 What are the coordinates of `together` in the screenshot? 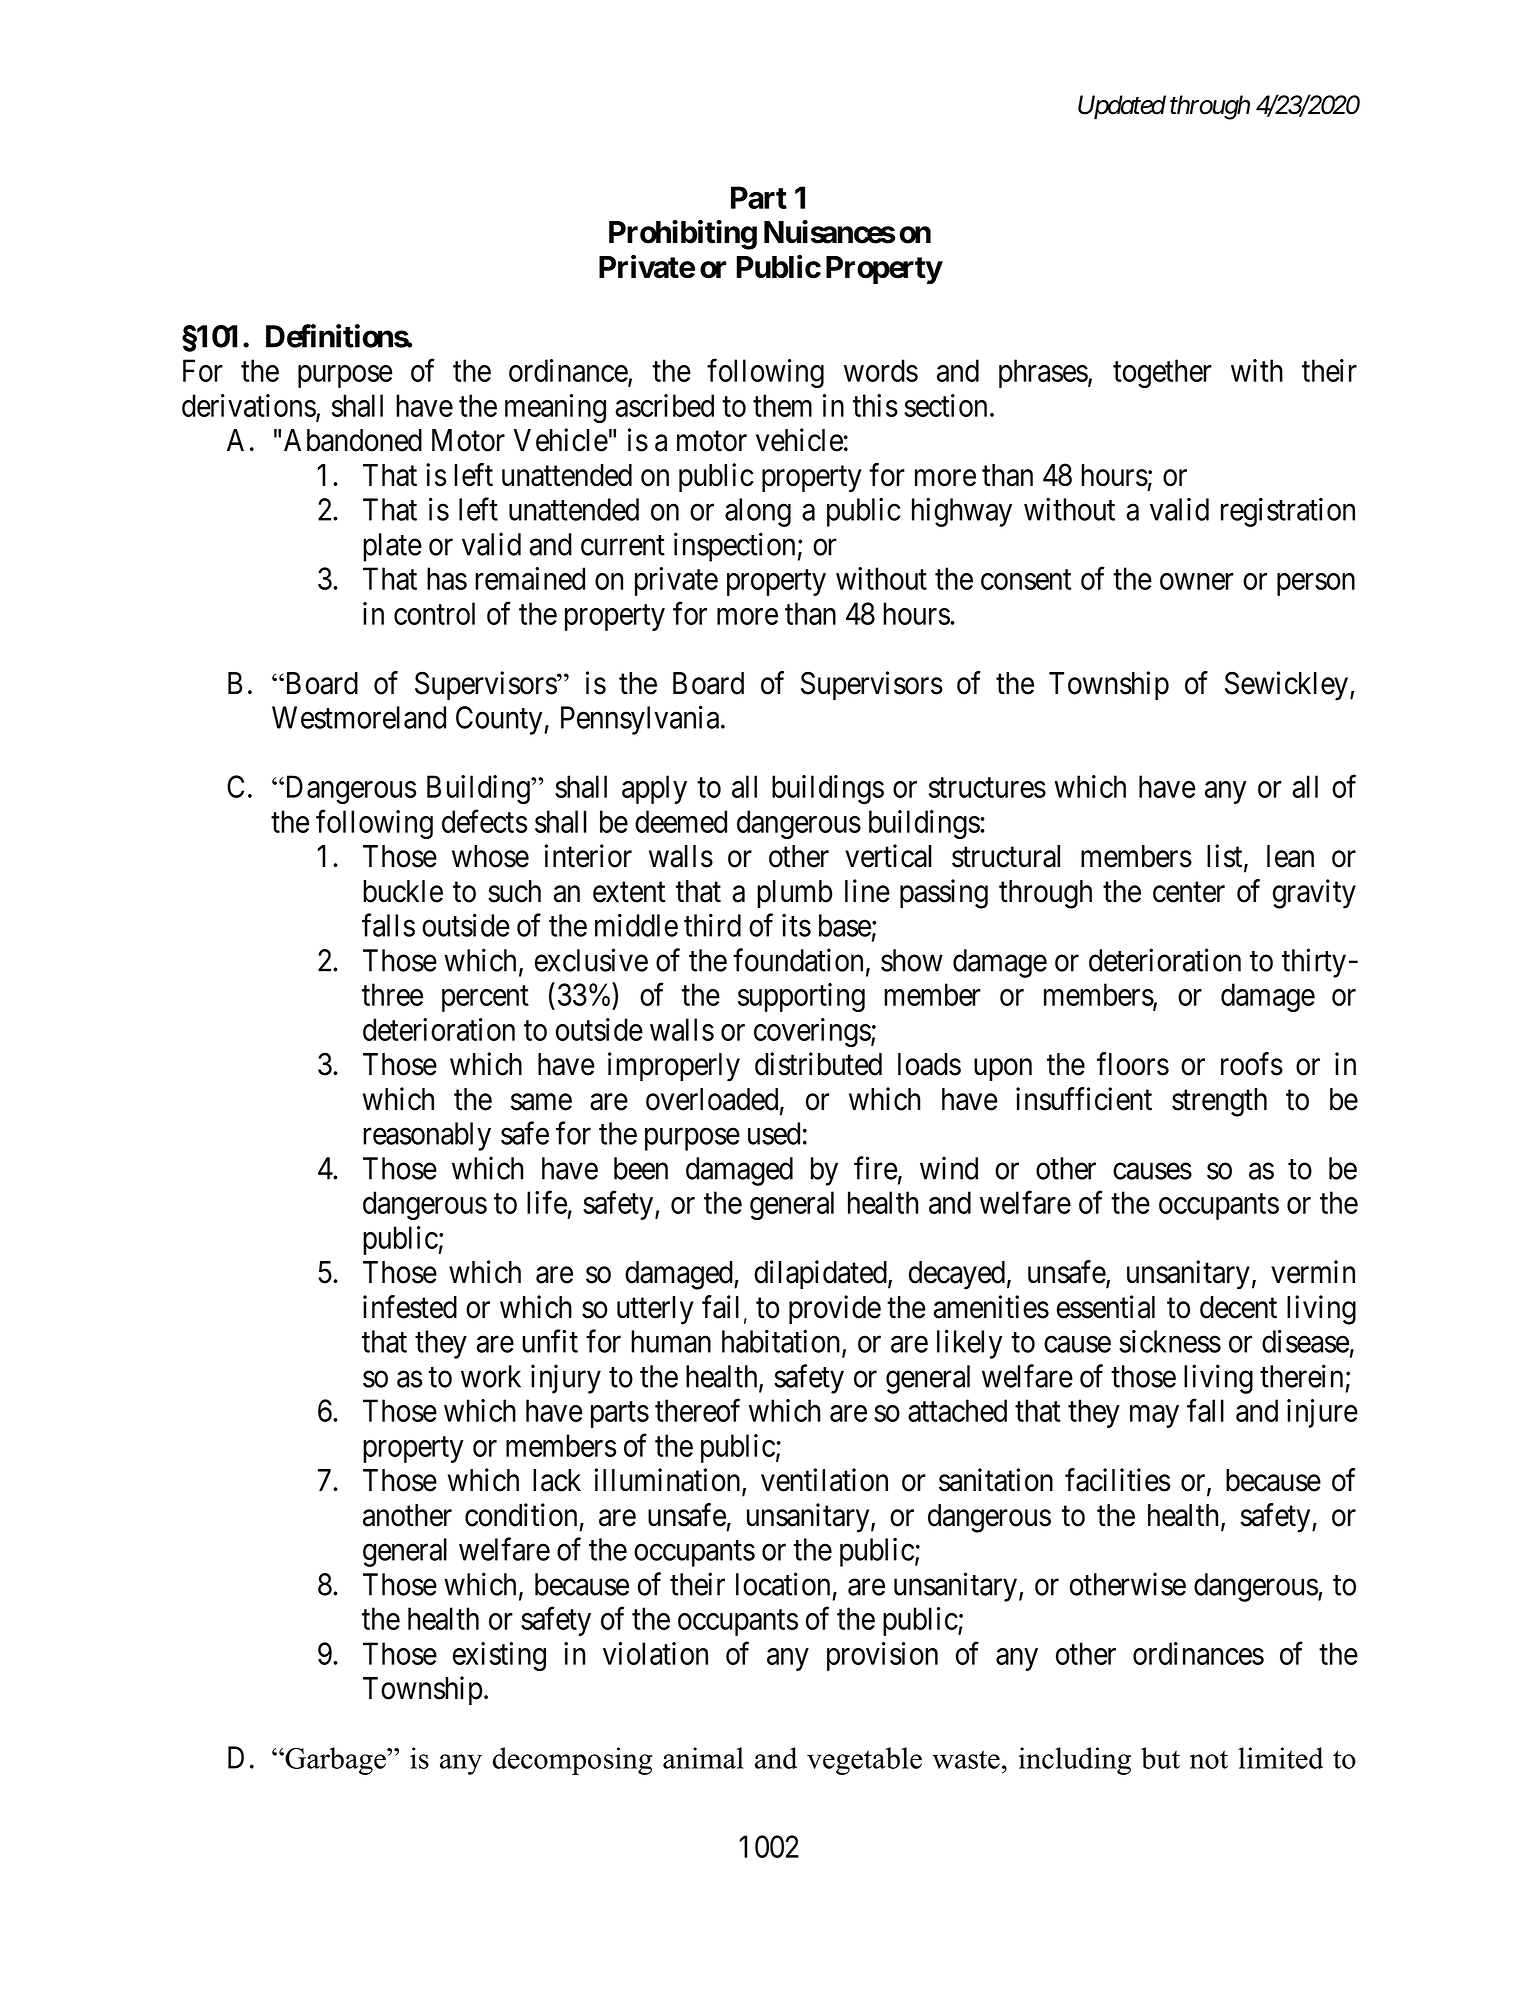 It's located at (1162, 373).
